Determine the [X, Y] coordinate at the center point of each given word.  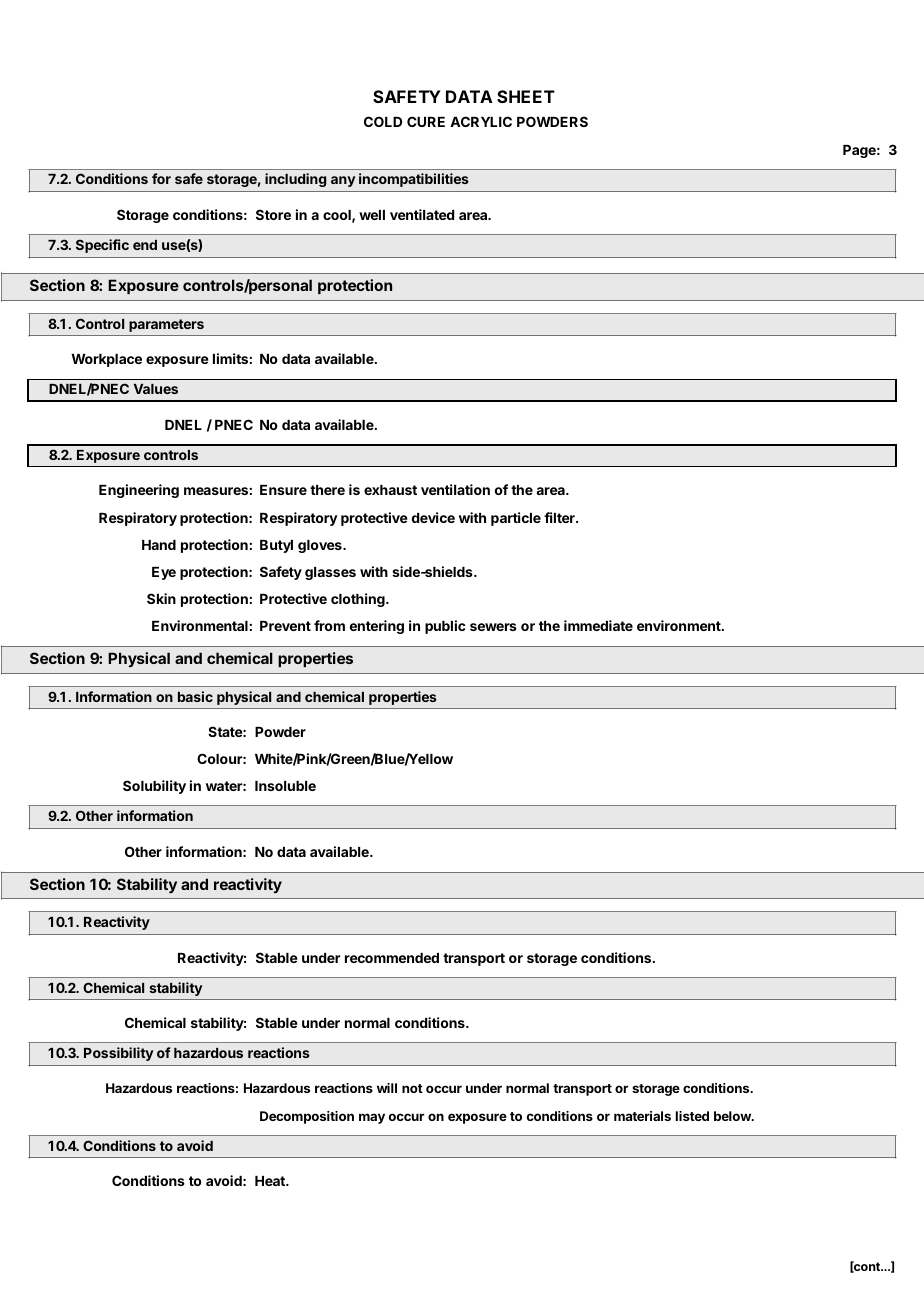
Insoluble [285, 786]
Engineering [139, 491]
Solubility [154, 787]
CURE [426, 121]
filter [560, 517]
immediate [598, 625]
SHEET [526, 96]
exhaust [390, 490]
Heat [271, 1181]
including [295, 180]
